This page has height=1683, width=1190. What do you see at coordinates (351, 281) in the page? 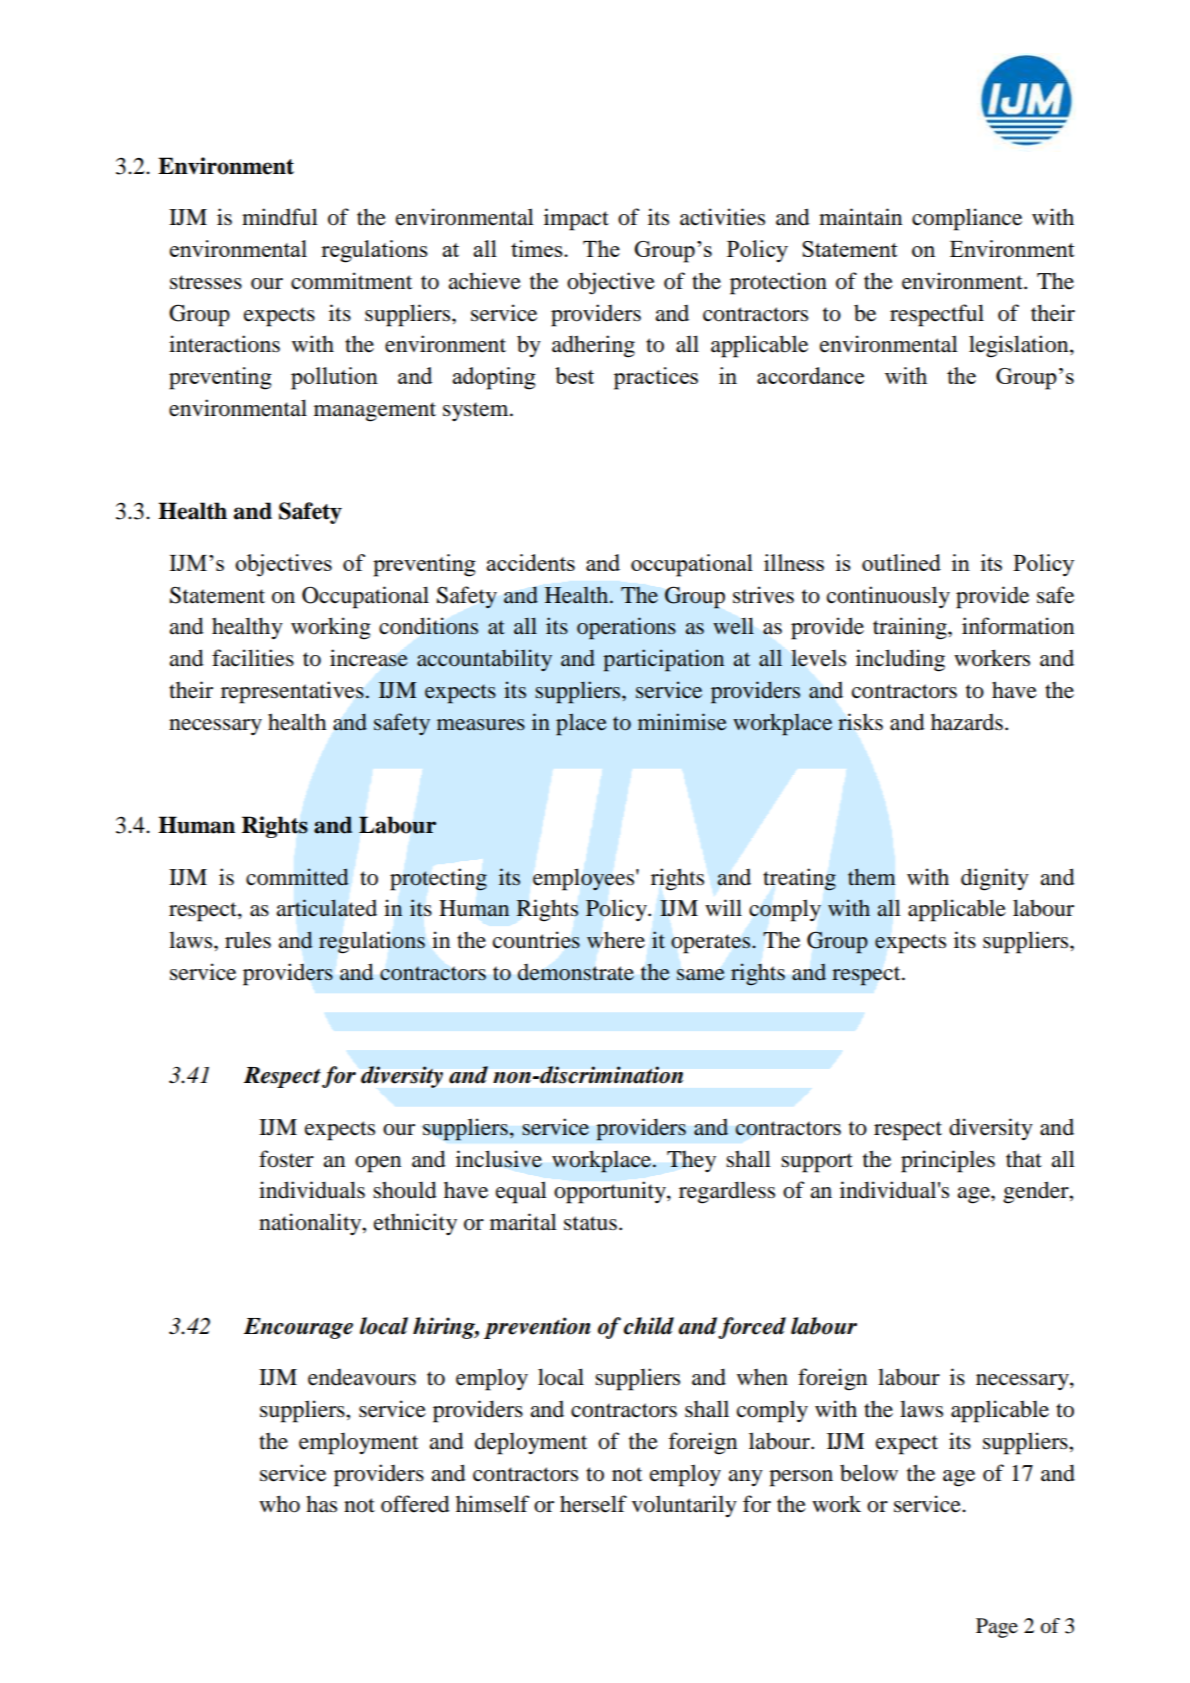
I see `commitment` at bounding box center [351, 281].
